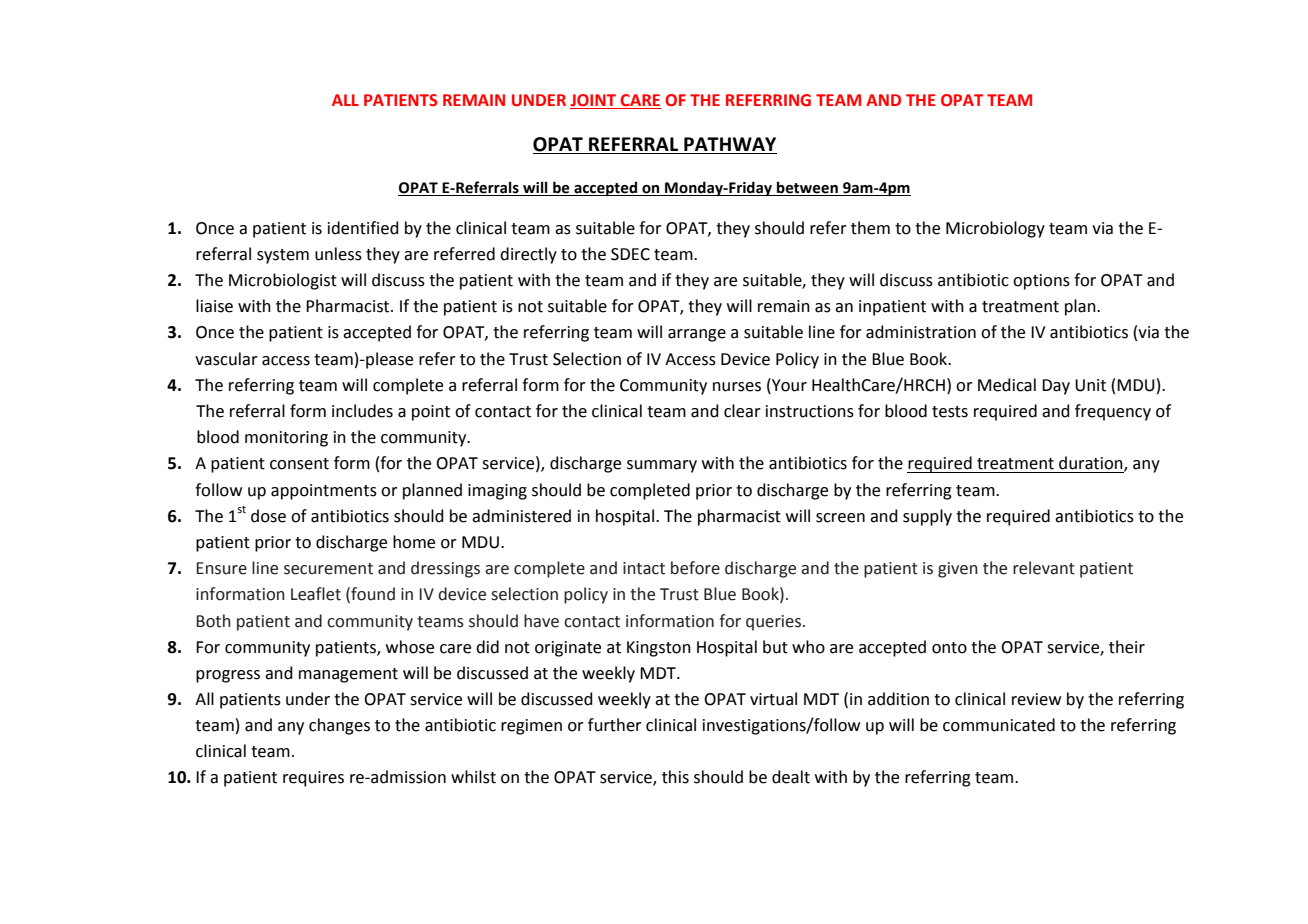  What do you see at coordinates (286, 439) in the image?
I see `monitoring` at bounding box center [286, 439].
